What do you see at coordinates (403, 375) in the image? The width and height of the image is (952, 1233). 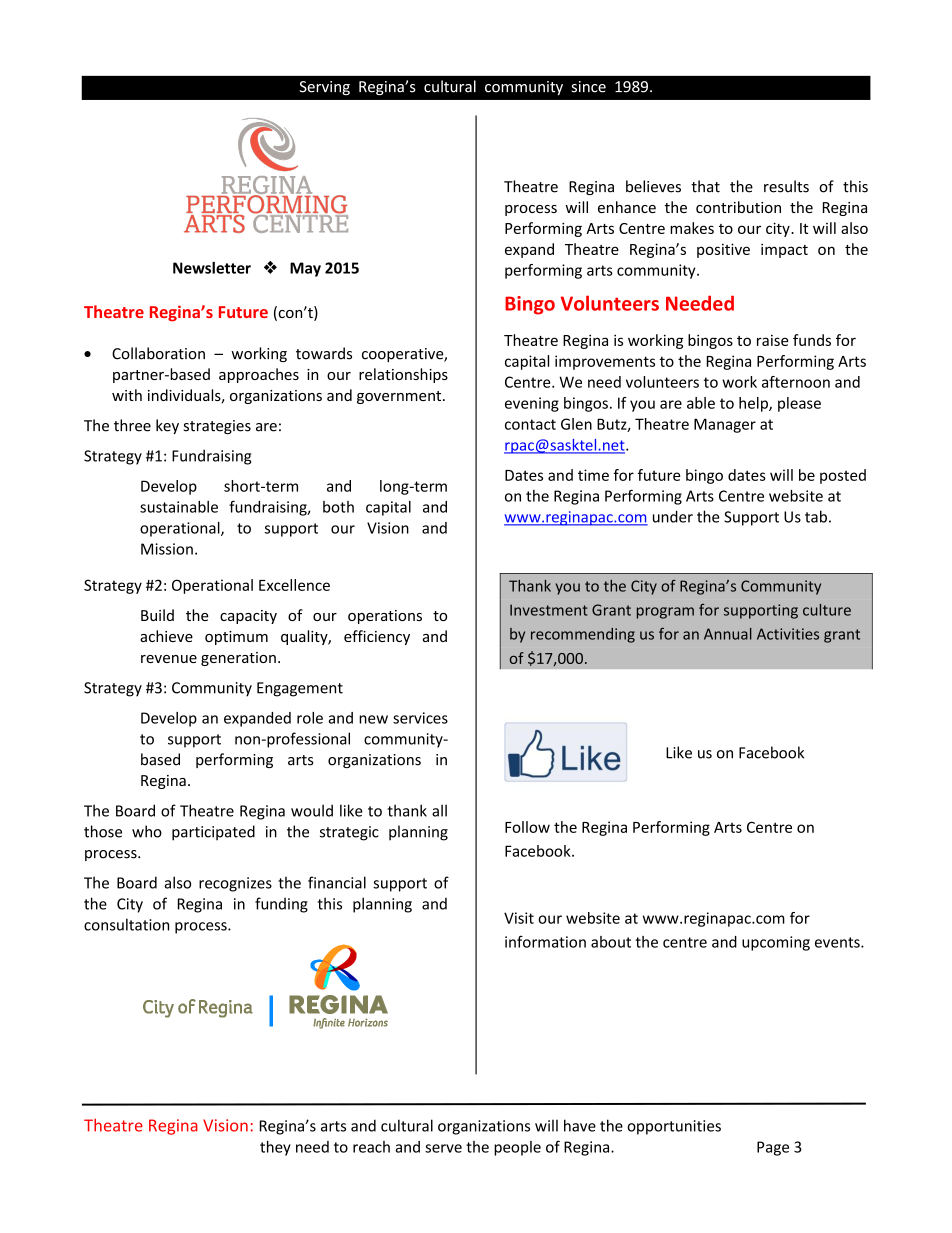 I see `relationships` at bounding box center [403, 375].
